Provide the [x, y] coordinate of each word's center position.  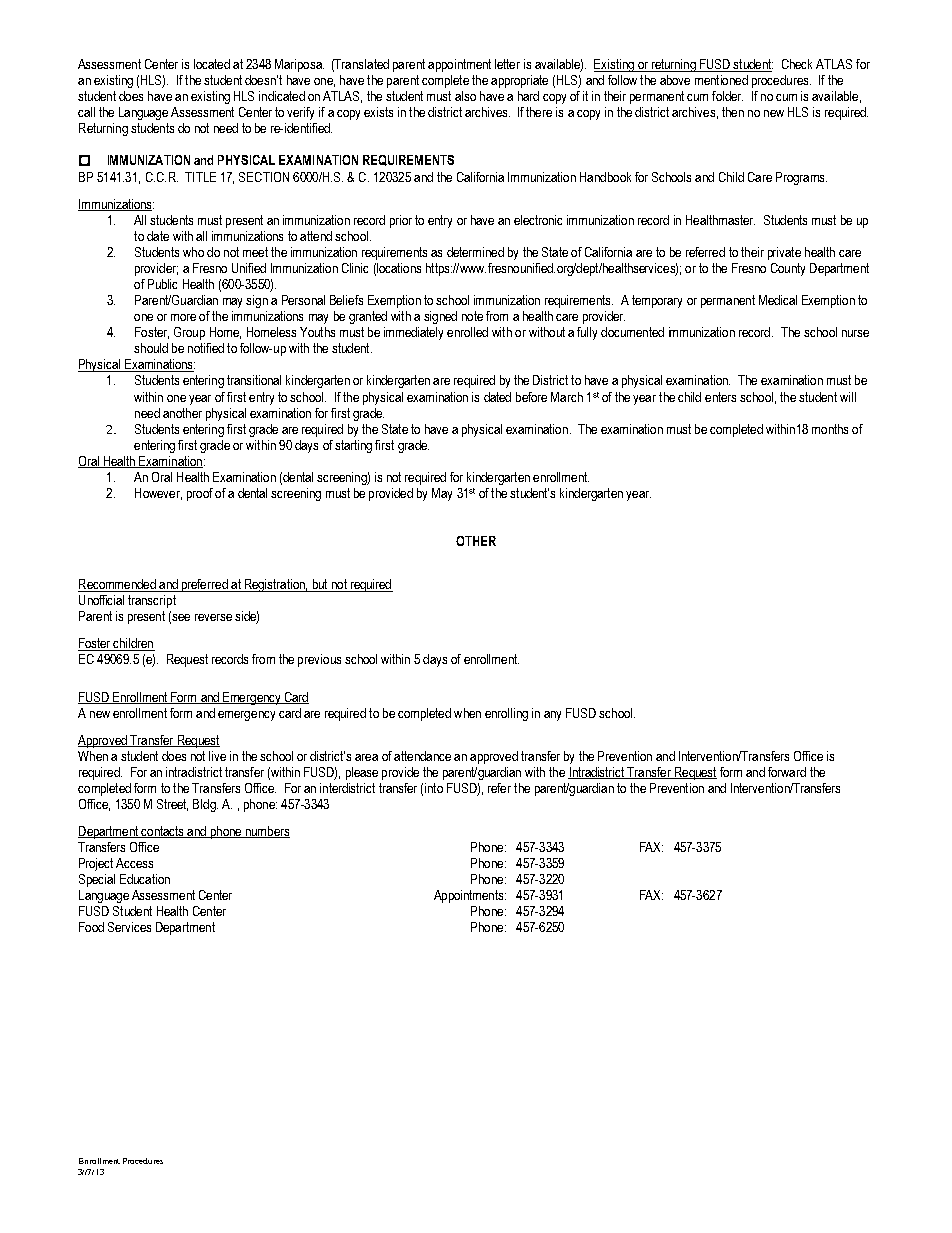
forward [787, 772]
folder [727, 96]
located [212, 64]
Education [145, 879]
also [465, 96]
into [434, 788]
